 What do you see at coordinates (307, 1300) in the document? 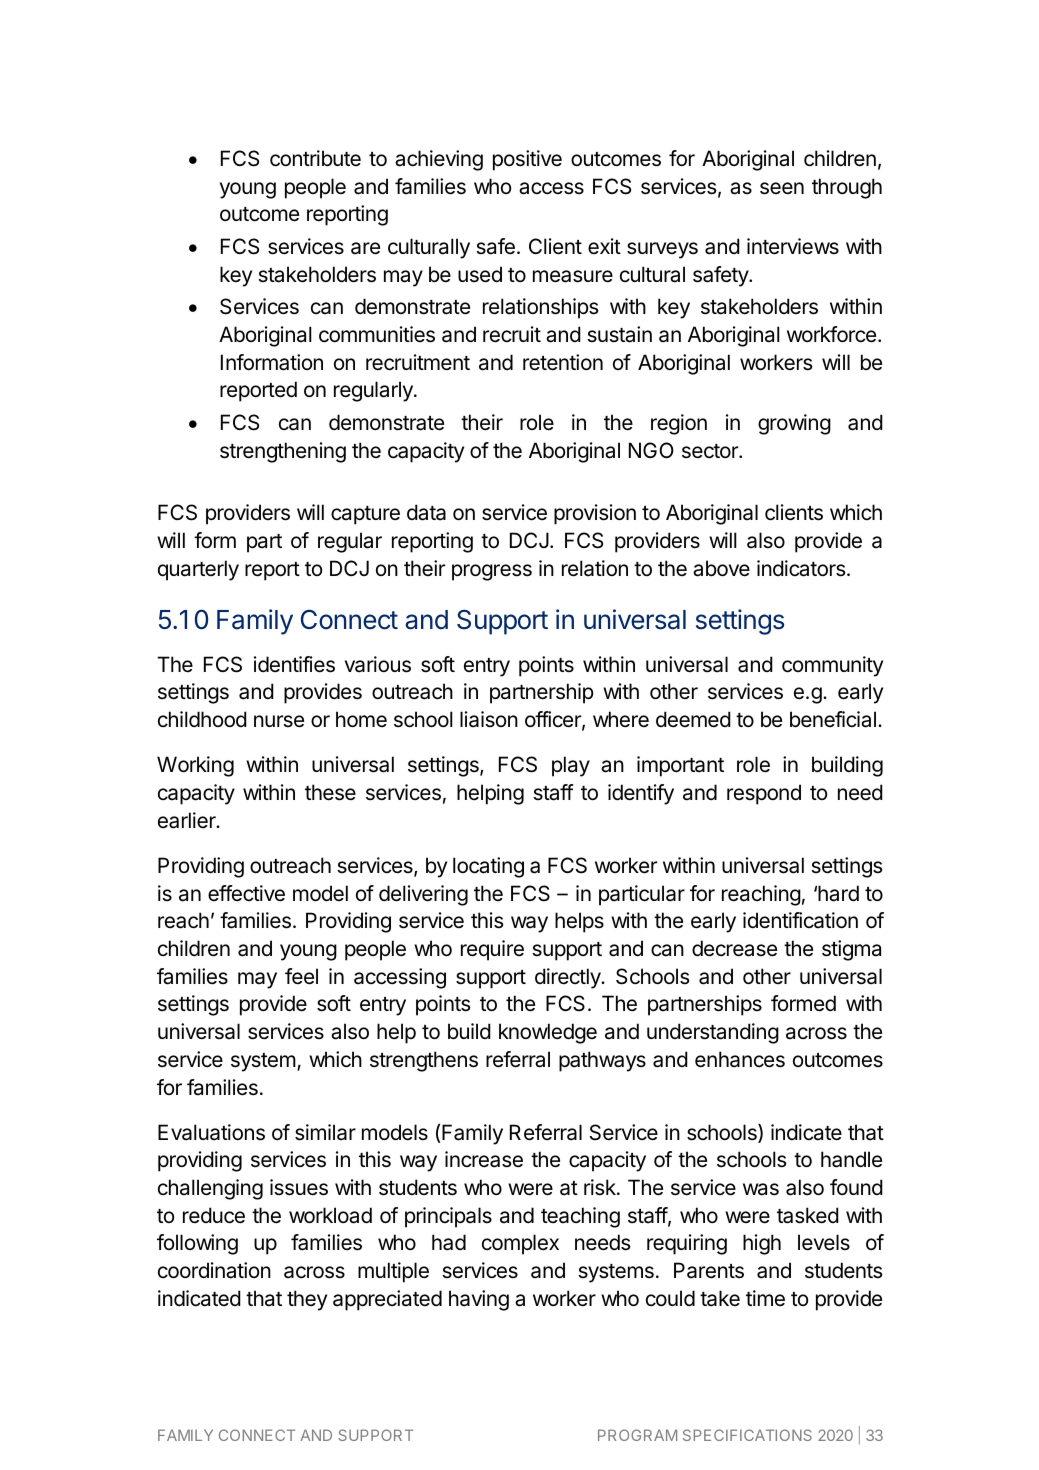
I see `they` at bounding box center [307, 1300].
